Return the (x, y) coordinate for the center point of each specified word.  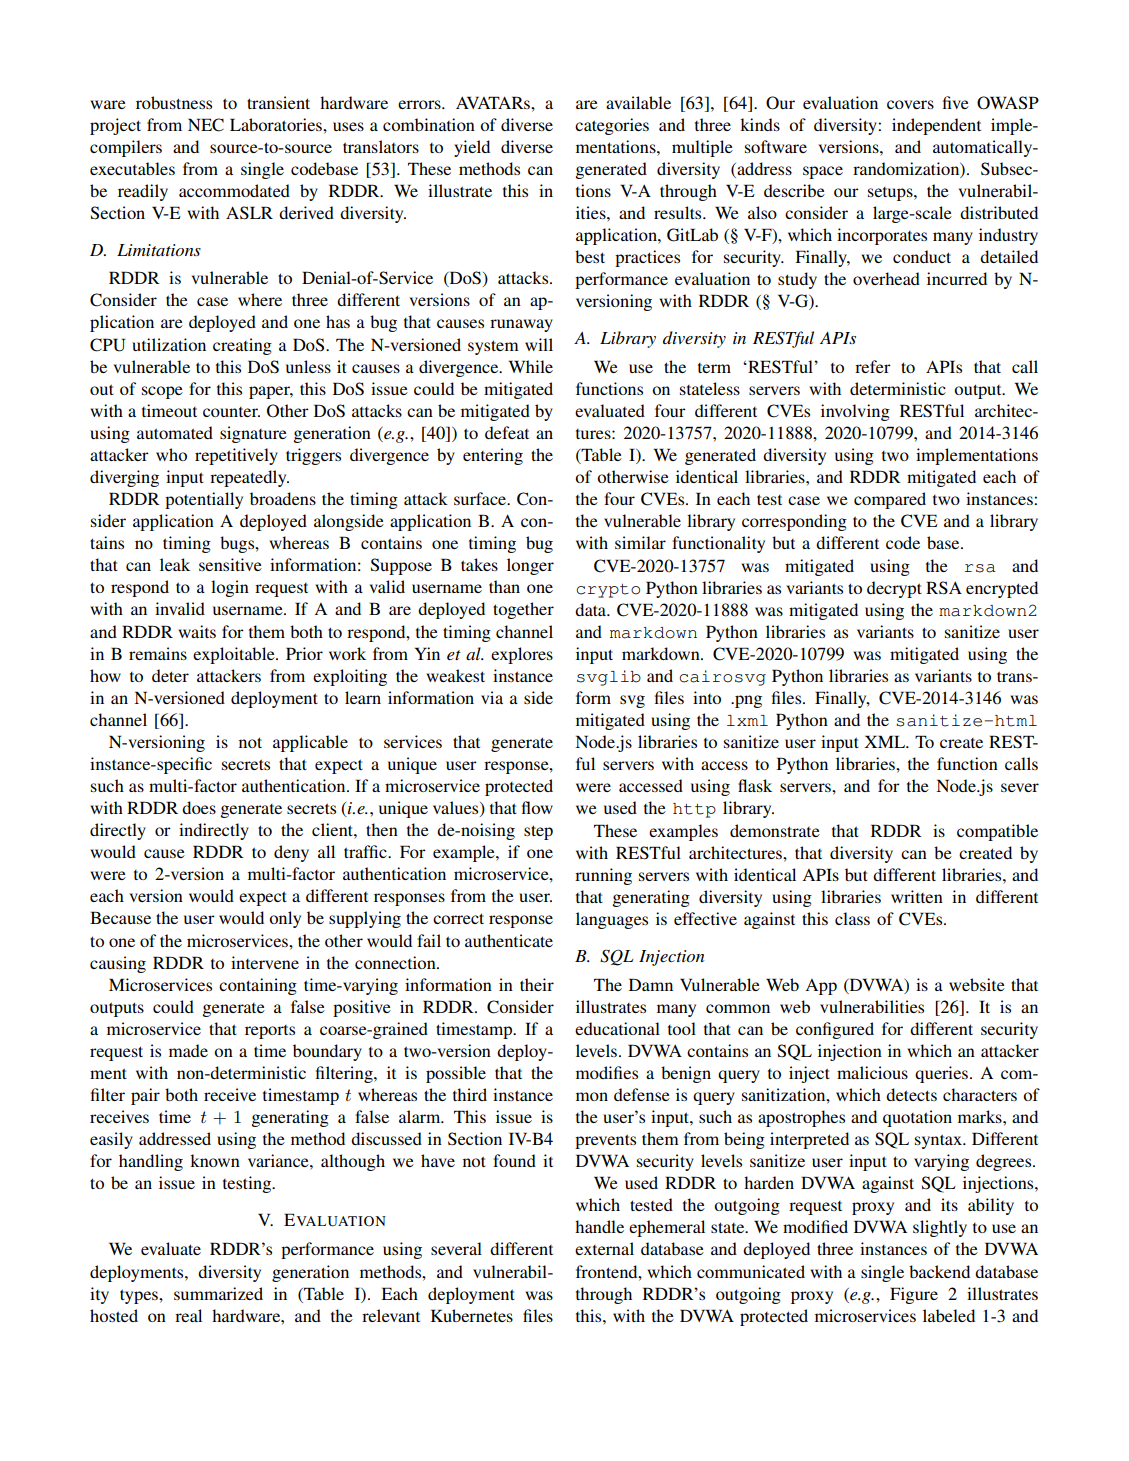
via (492, 697)
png (747, 701)
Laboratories (277, 124)
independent (936, 126)
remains (158, 653)
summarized (218, 1293)
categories (612, 126)
